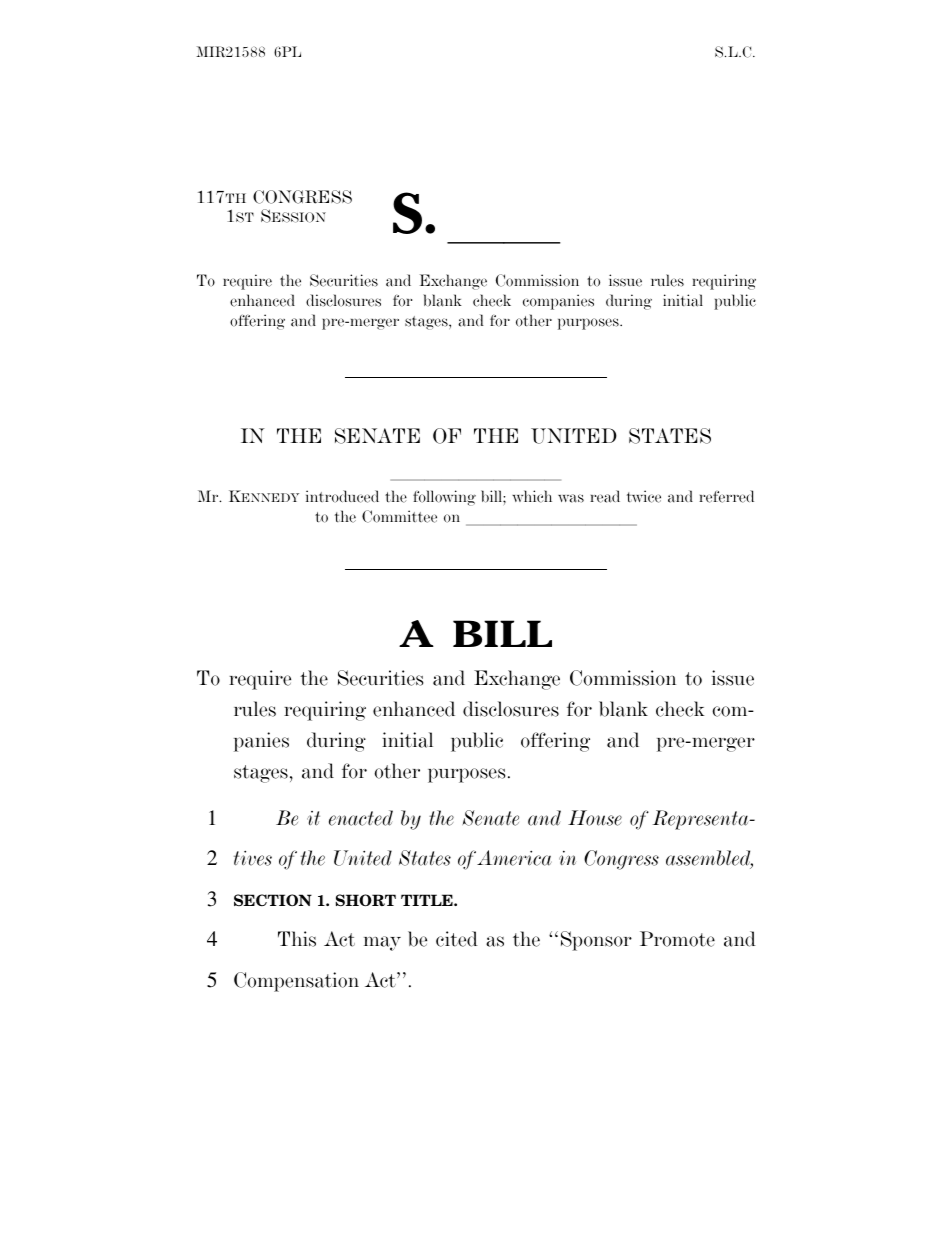  What do you see at coordinates (342, 496) in the page?
I see `introduced` at bounding box center [342, 496].
